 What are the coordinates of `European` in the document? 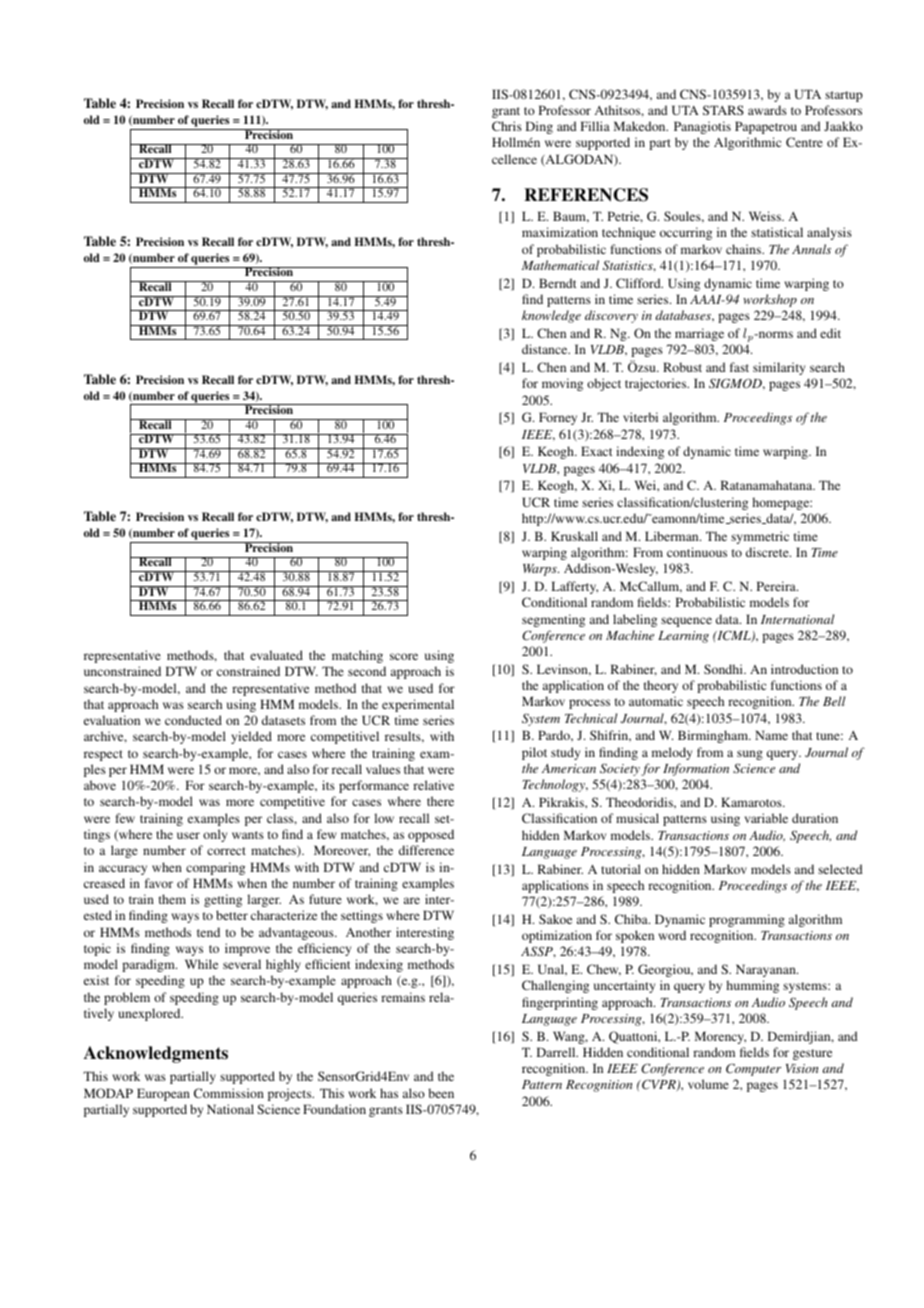 It's located at (163, 1094).
